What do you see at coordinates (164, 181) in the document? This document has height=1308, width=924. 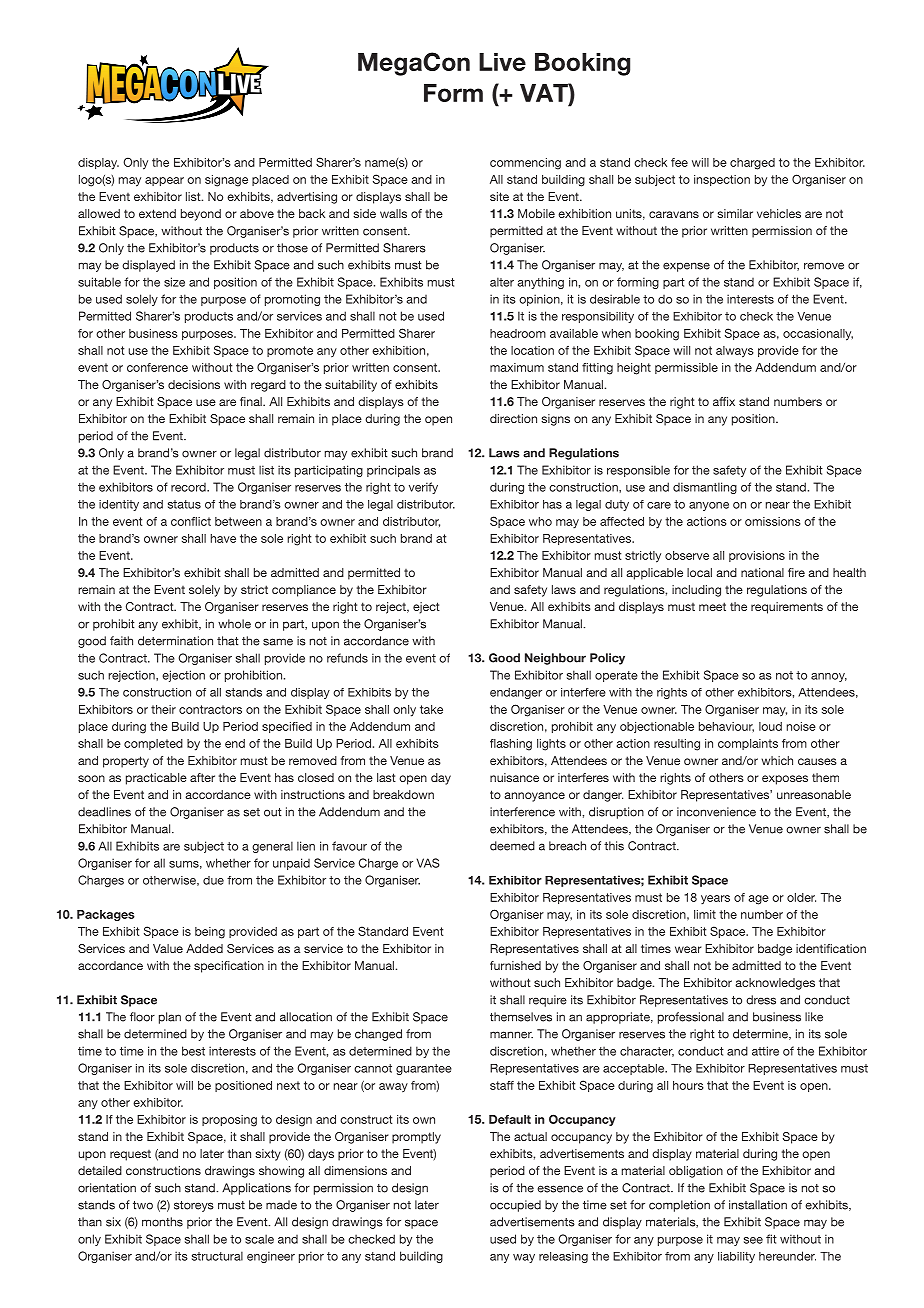 I see `appear` at bounding box center [164, 181].
